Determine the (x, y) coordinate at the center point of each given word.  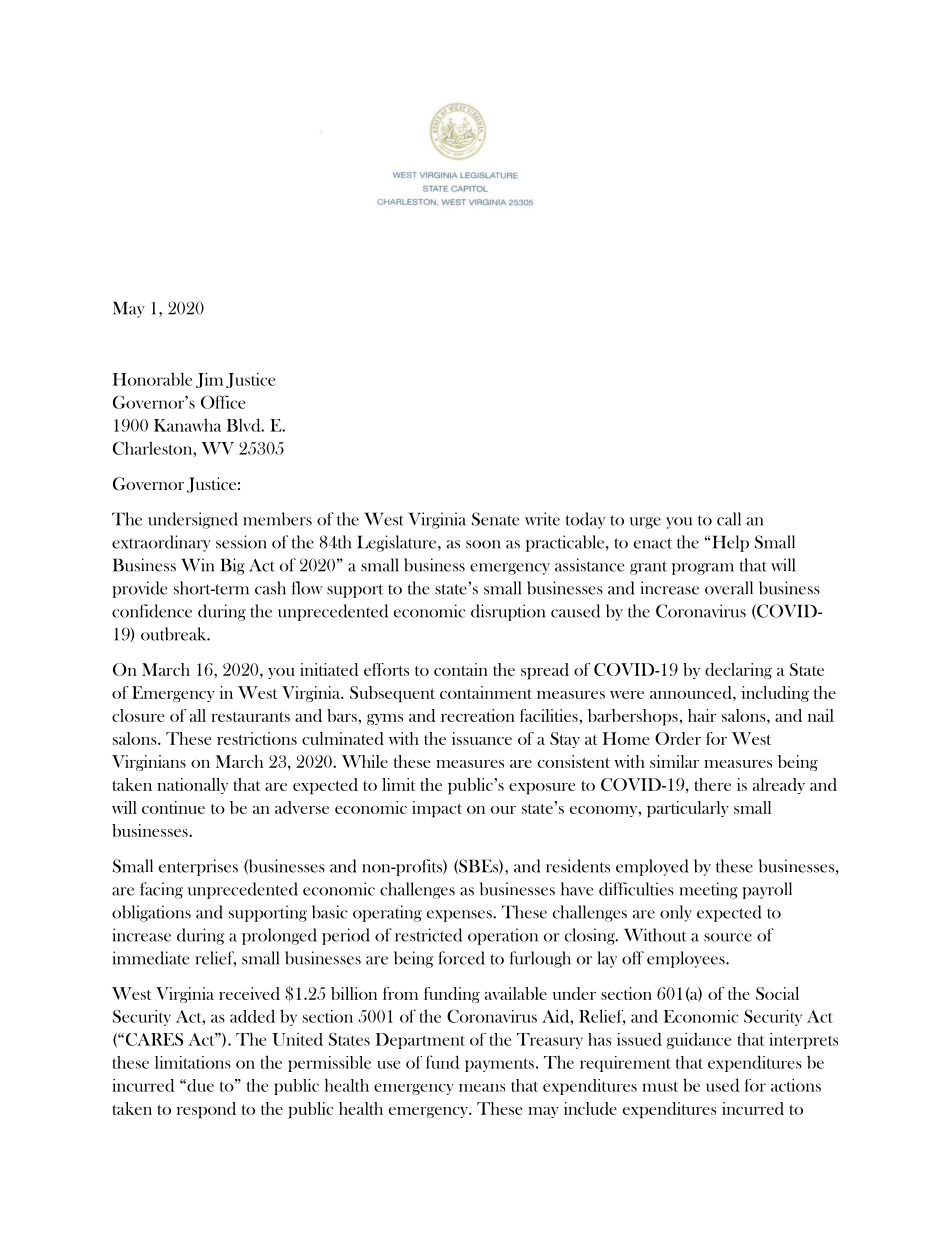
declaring (738, 671)
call (729, 519)
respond (206, 1110)
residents (578, 866)
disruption (508, 612)
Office (223, 402)
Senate (495, 519)
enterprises (198, 867)
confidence (152, 611)
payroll (767, 890)
